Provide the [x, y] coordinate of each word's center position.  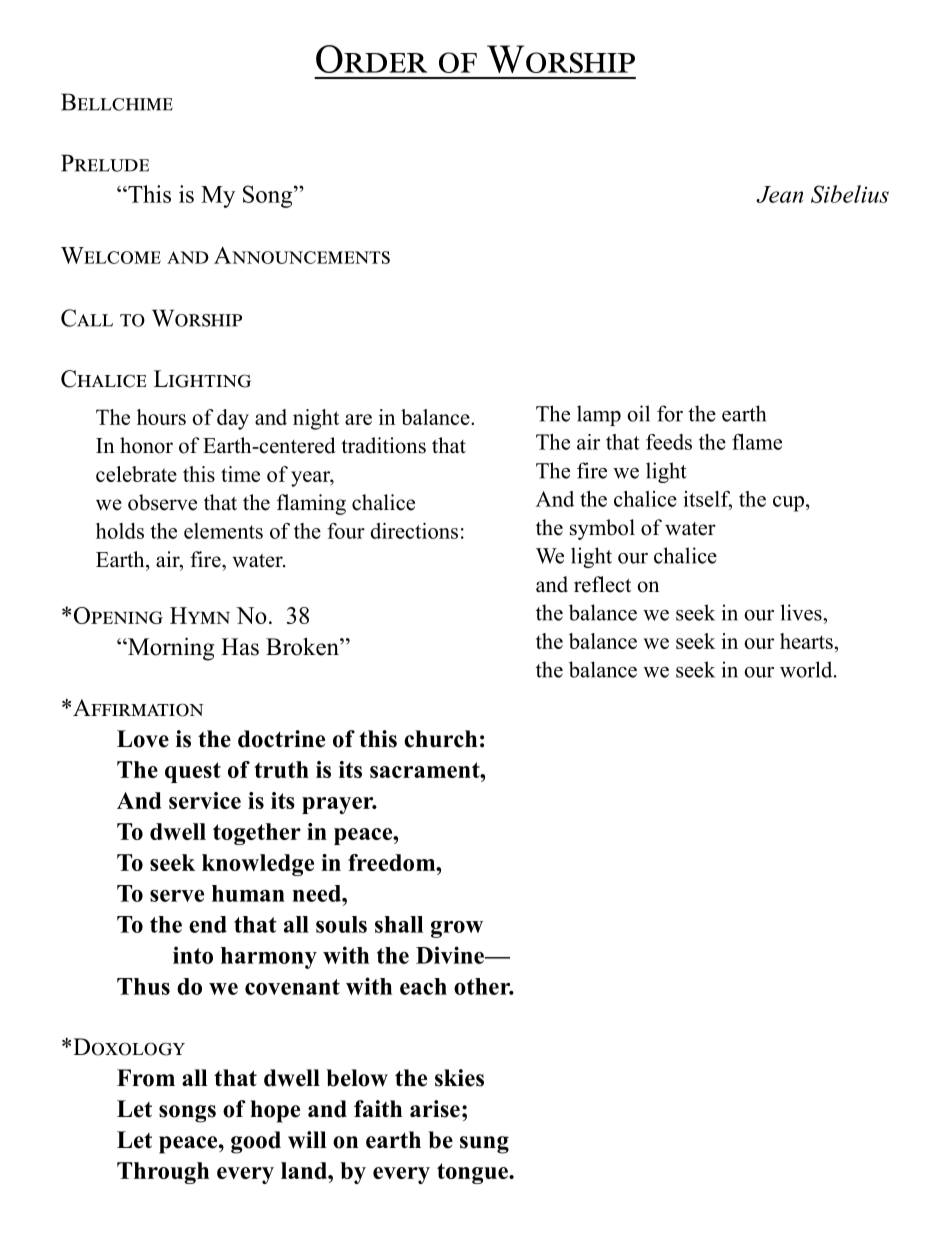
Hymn [200, 615]
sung [484, 1145]
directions [414, 531]
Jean [779, 194]
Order [371, 59]
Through [163, 1173]
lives [802, 612]
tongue [473, 1173]
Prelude [105, 163]
